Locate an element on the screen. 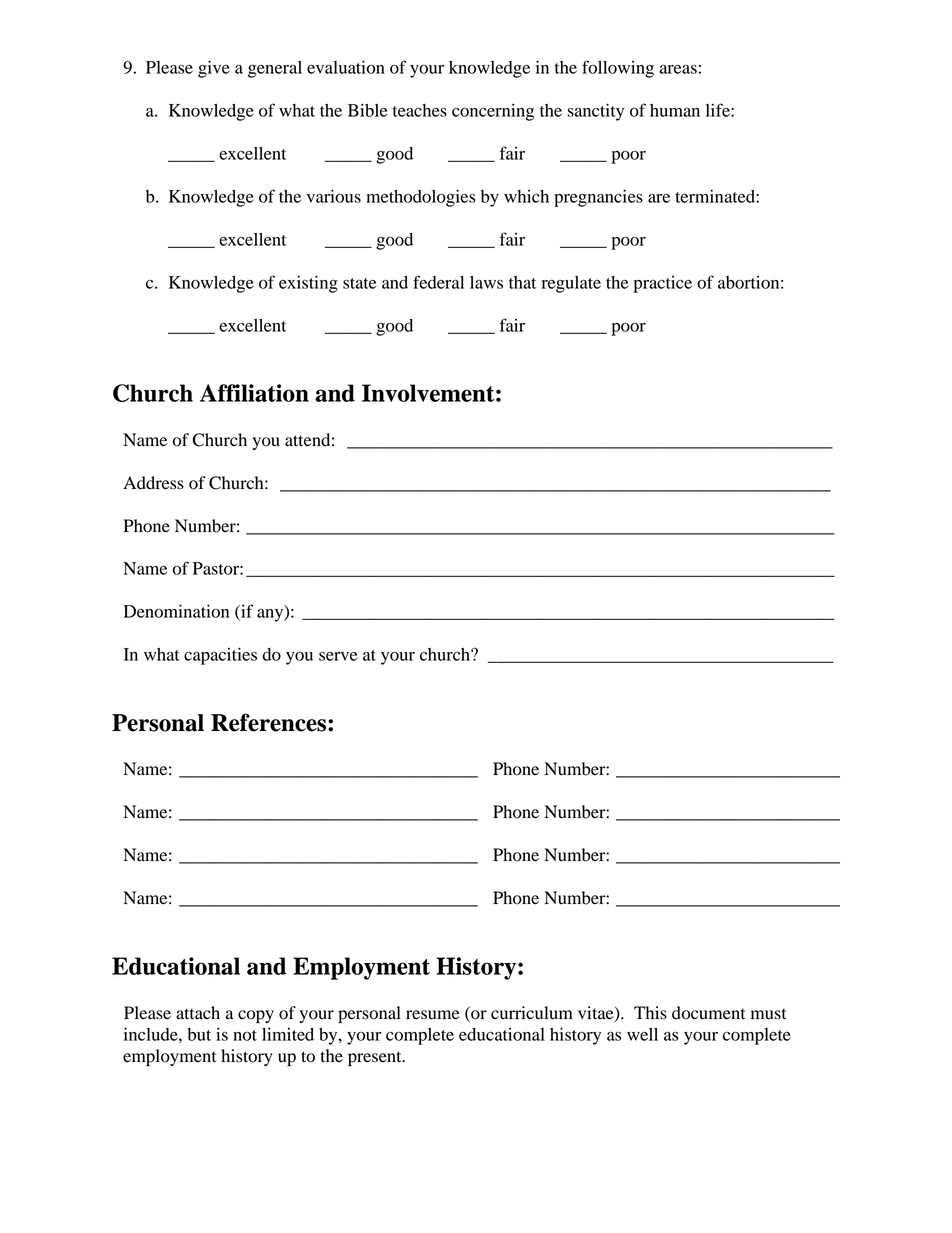 The height and width of the screenshot is (1233, 952). concerning is located at coordinates (493, 112).
